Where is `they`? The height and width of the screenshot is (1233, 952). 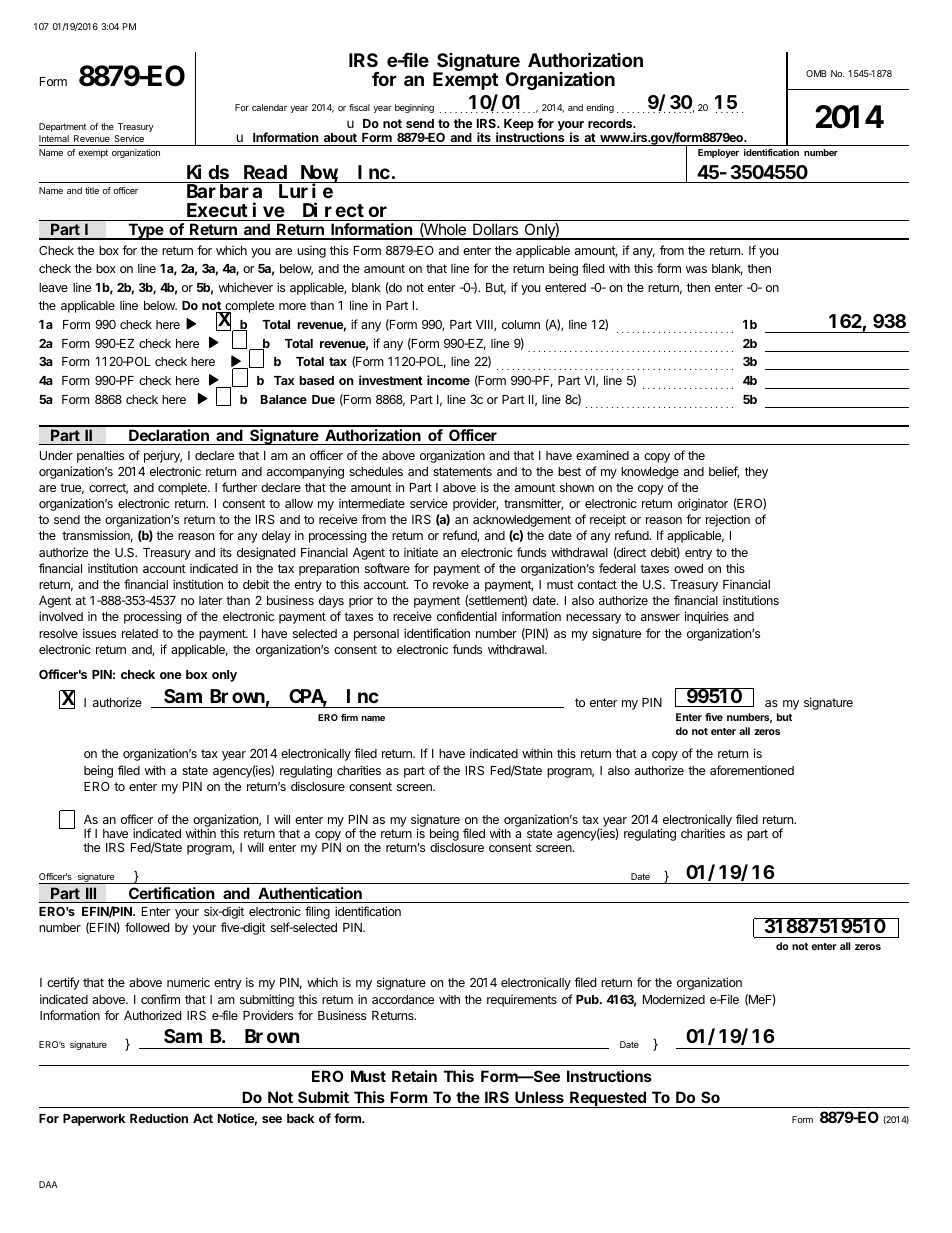
they is located at coordinates (756, 473).
